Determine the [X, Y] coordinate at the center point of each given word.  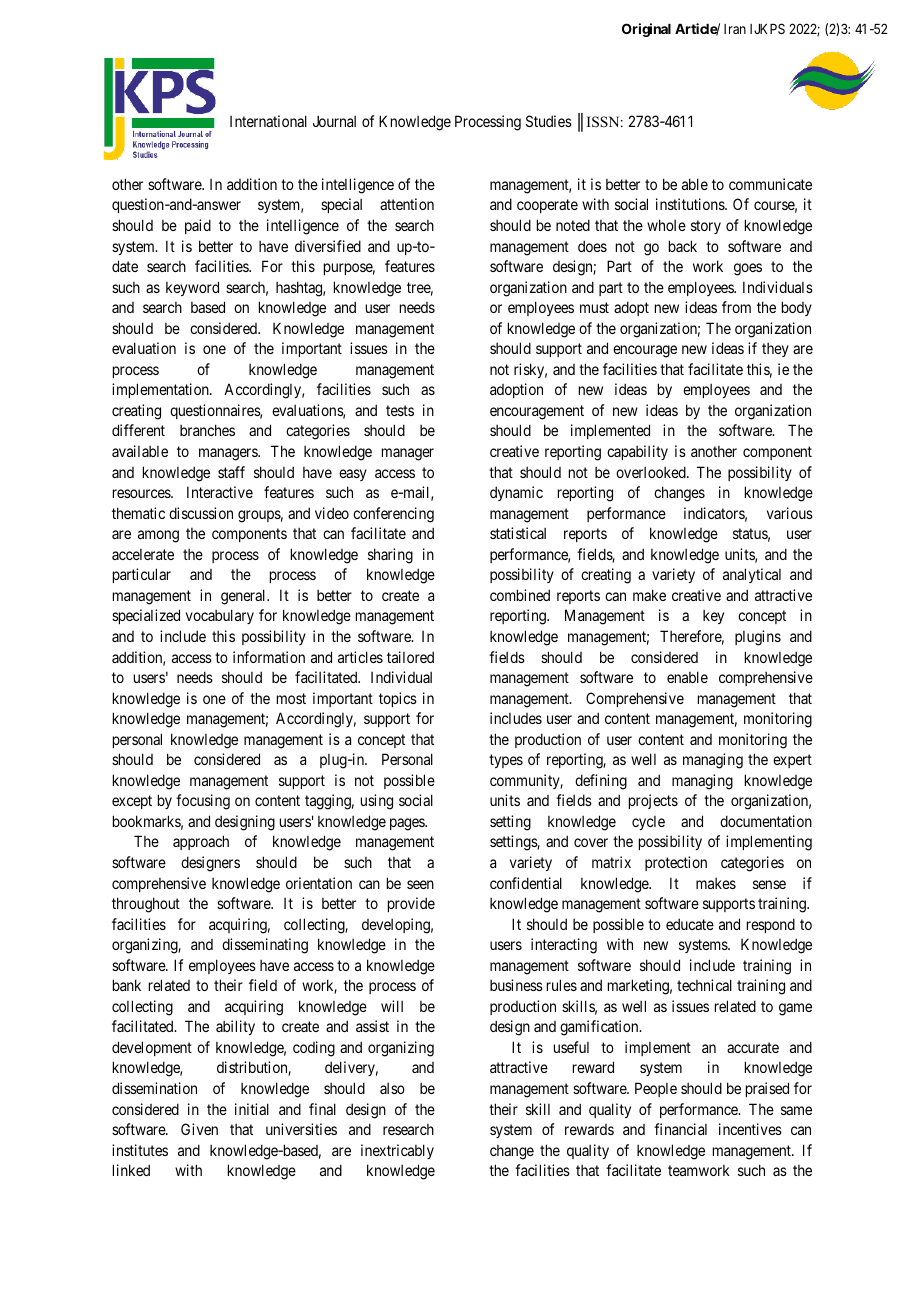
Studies [549, 121]
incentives [750, 1129]
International [268, 121]
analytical [752, 575]
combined [520, 595]
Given [199, 1129]
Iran [735, 29]
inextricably [397, 1151]
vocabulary [220, 616]
